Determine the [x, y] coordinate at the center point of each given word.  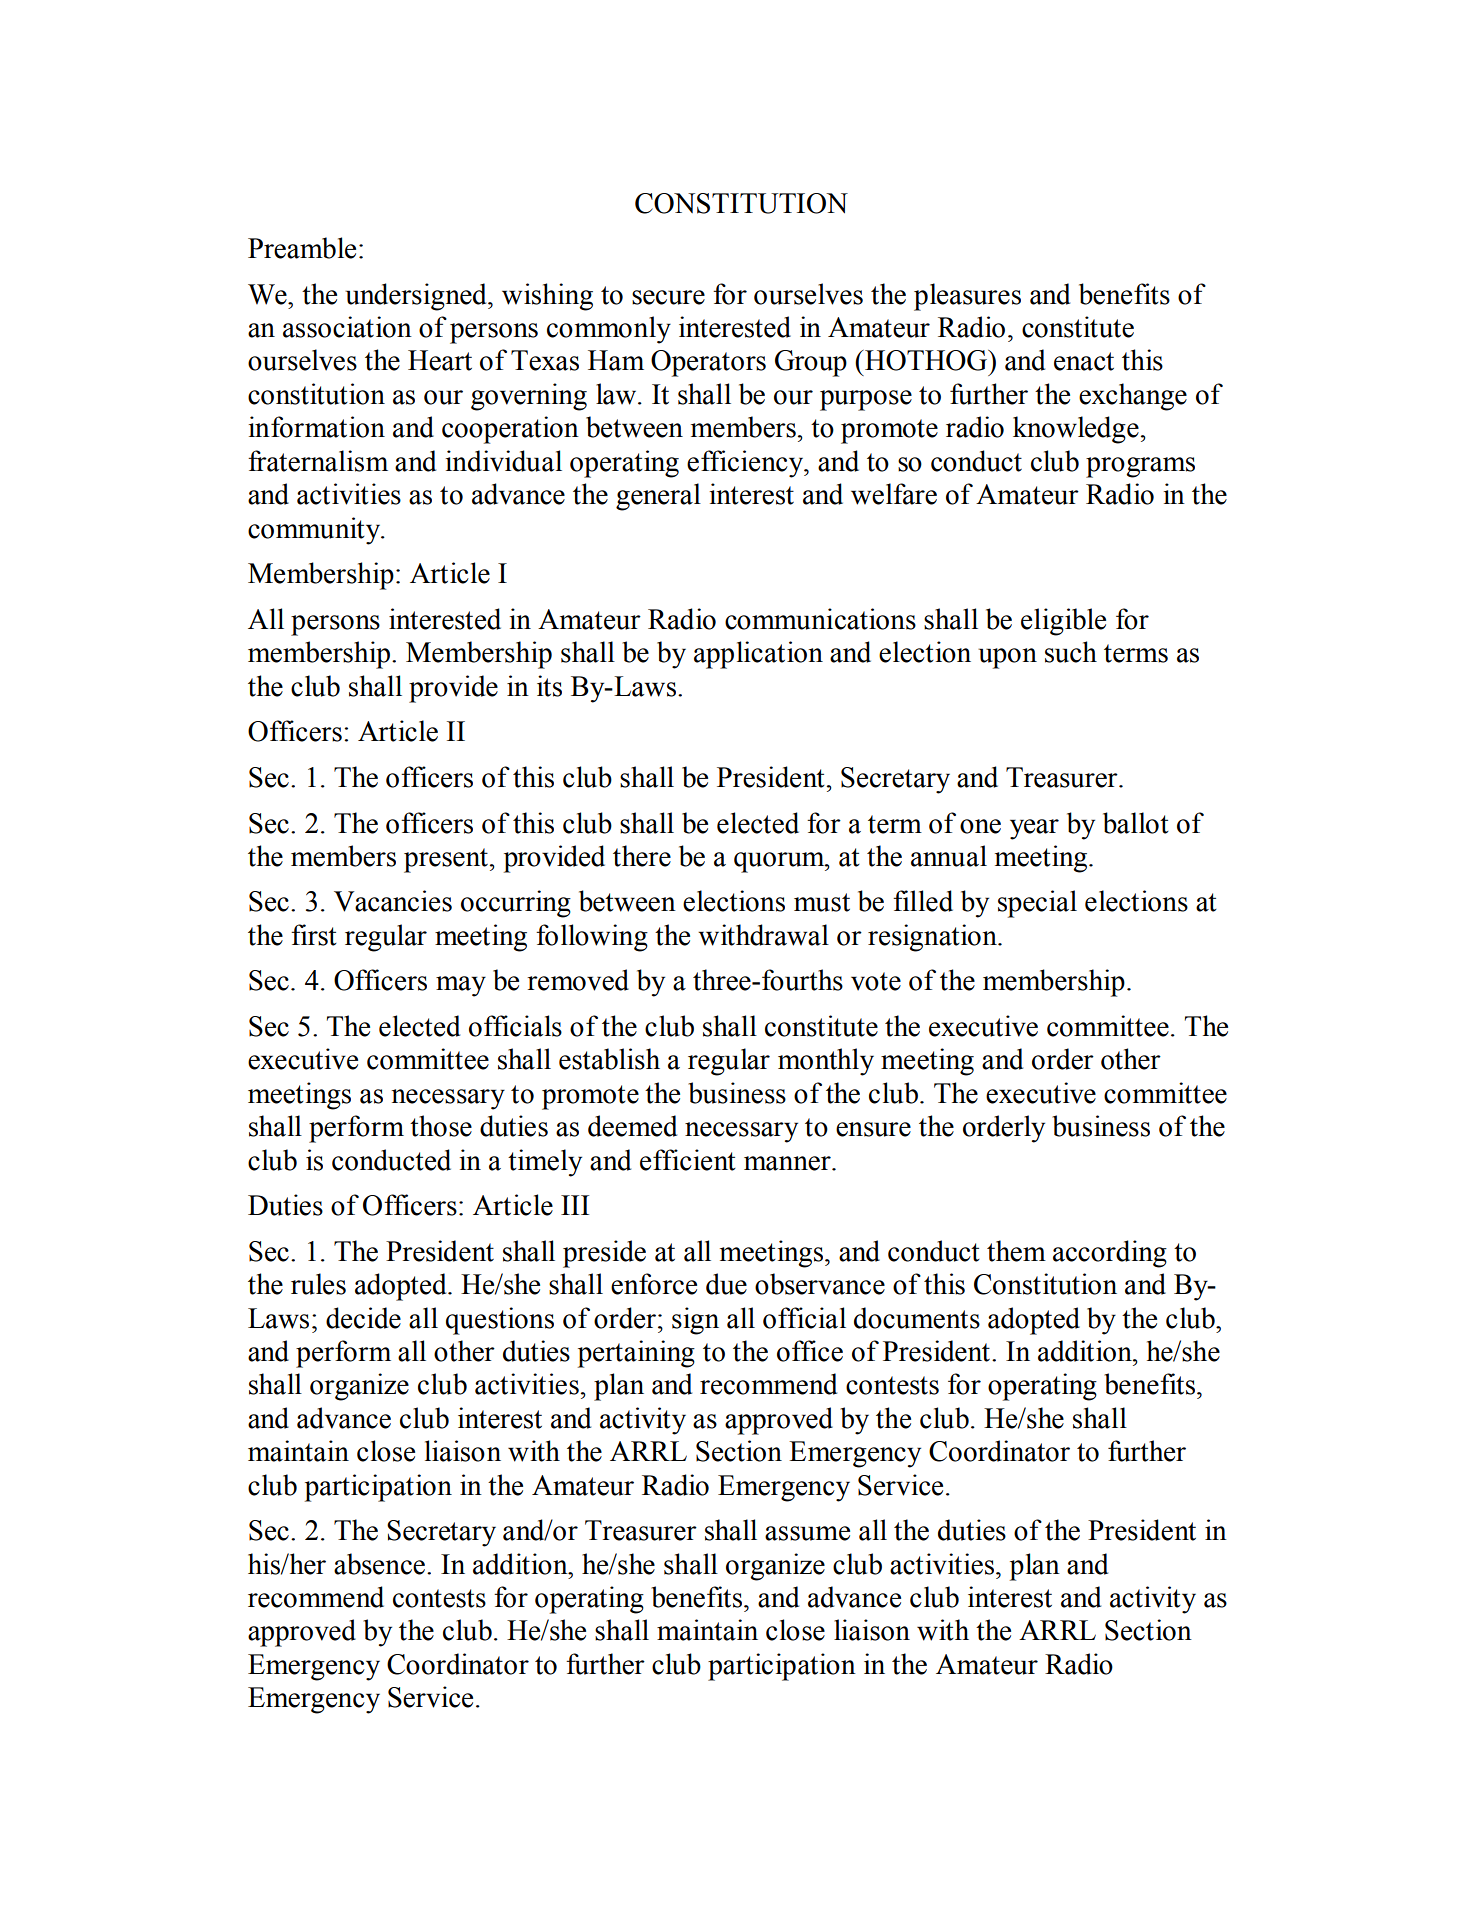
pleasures [967, 297]
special [1037, 904]
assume [807, 1533]
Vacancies [393, 901]
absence [379, 1564]
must [822, 902]
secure [668, 297]
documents [917, 1318]
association [347, 327]
